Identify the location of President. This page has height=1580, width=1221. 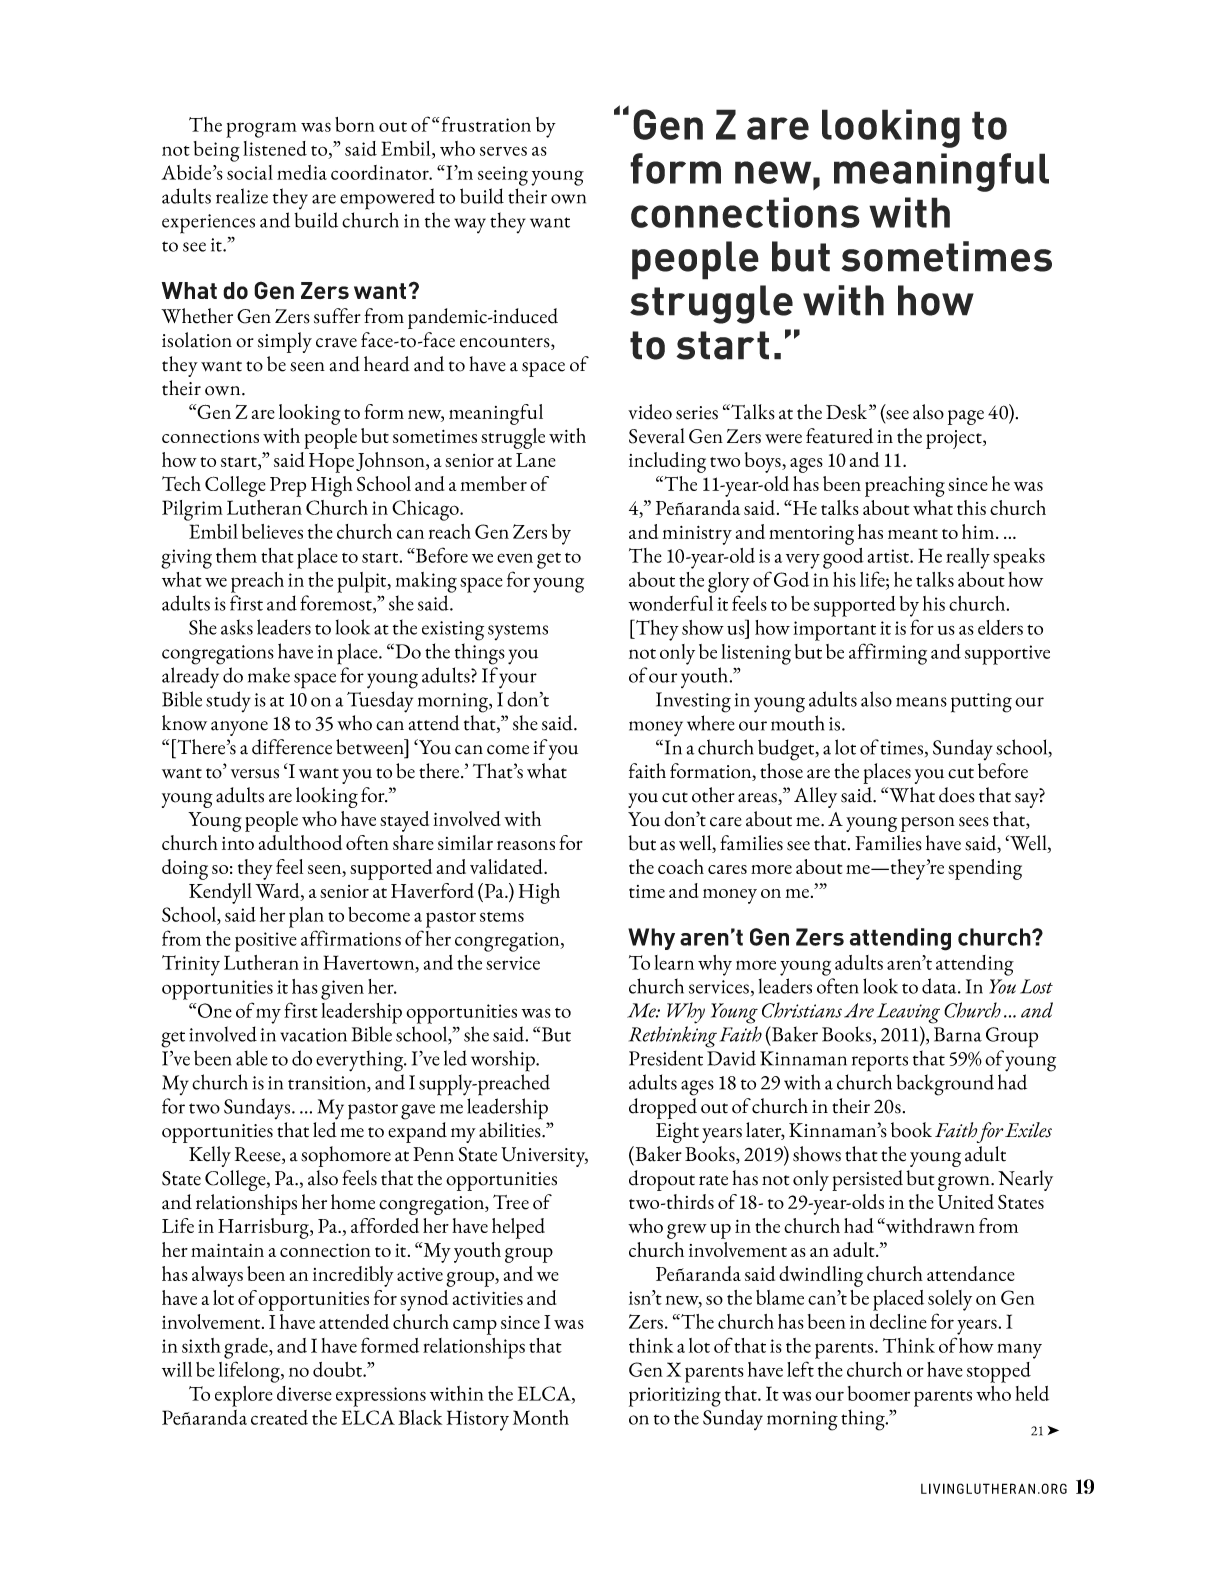
(666, 1058).
